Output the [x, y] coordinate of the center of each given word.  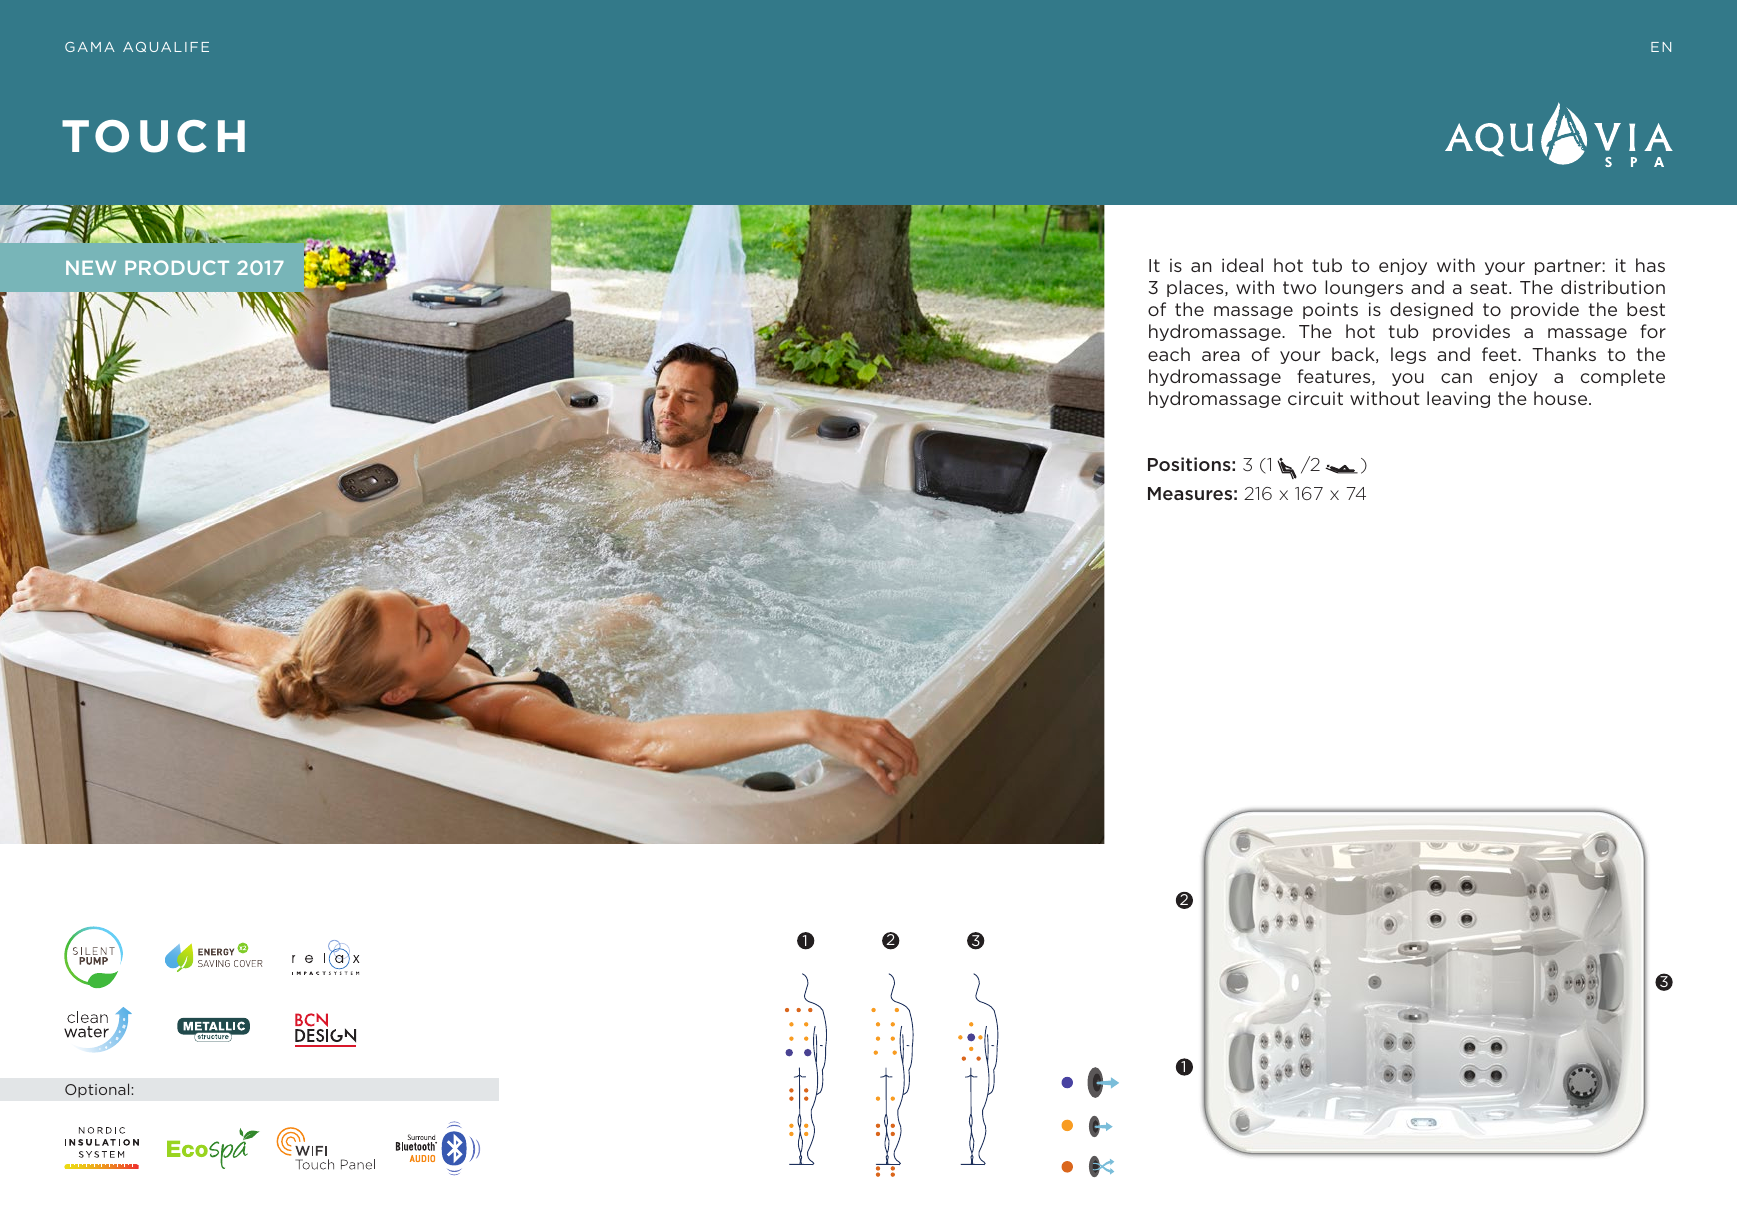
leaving [1458, 399]
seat [1490, 287]
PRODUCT [177, 267]
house [1562, 398]
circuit [1315, 398]
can [1456, 378]
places [1196, 288]
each [1169, 354]
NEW [91, 268]
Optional [97, 1090]
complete [1623, 377]
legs [1408, 355]
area [1221, 356]
